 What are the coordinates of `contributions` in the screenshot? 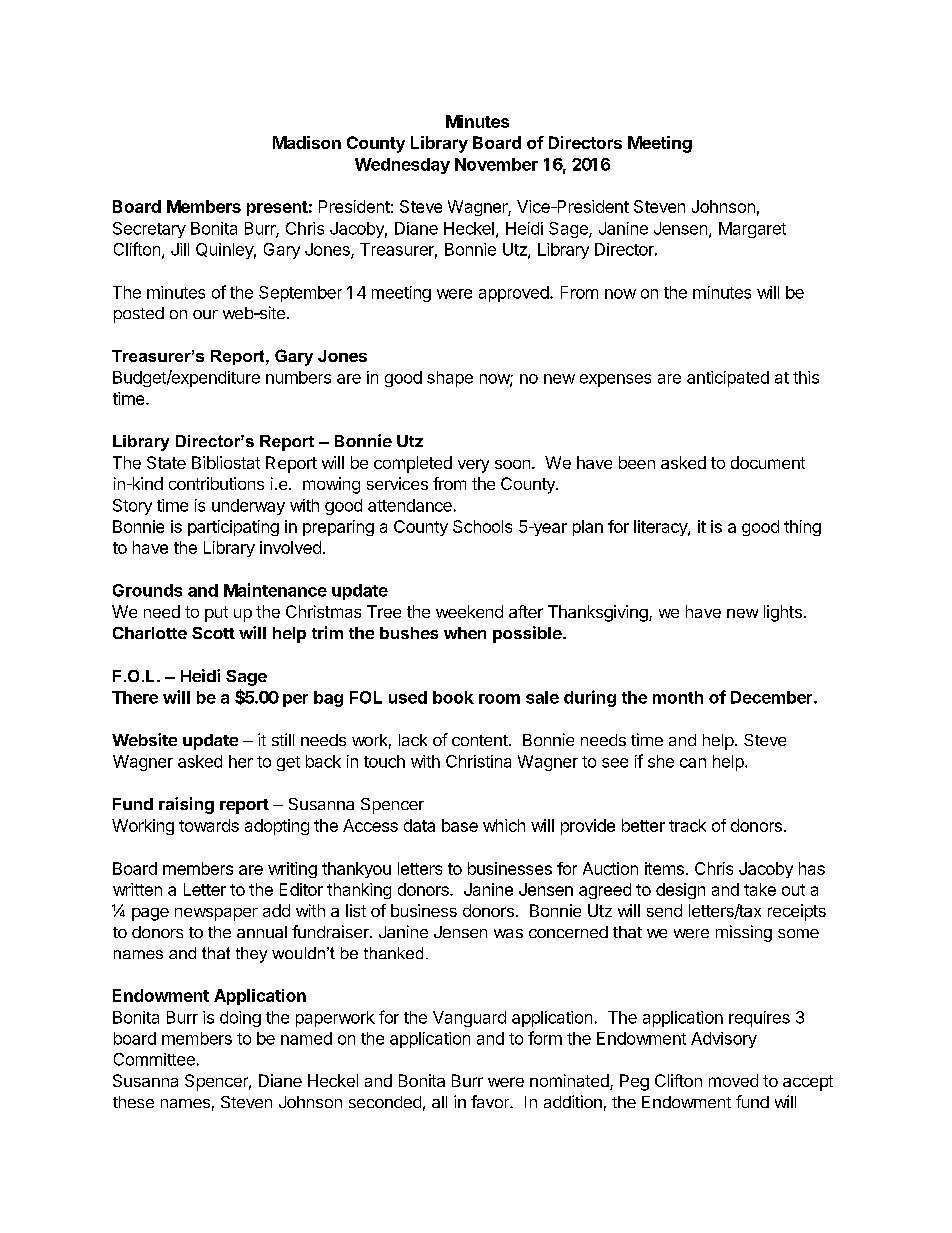 It's located at (216, 483).
